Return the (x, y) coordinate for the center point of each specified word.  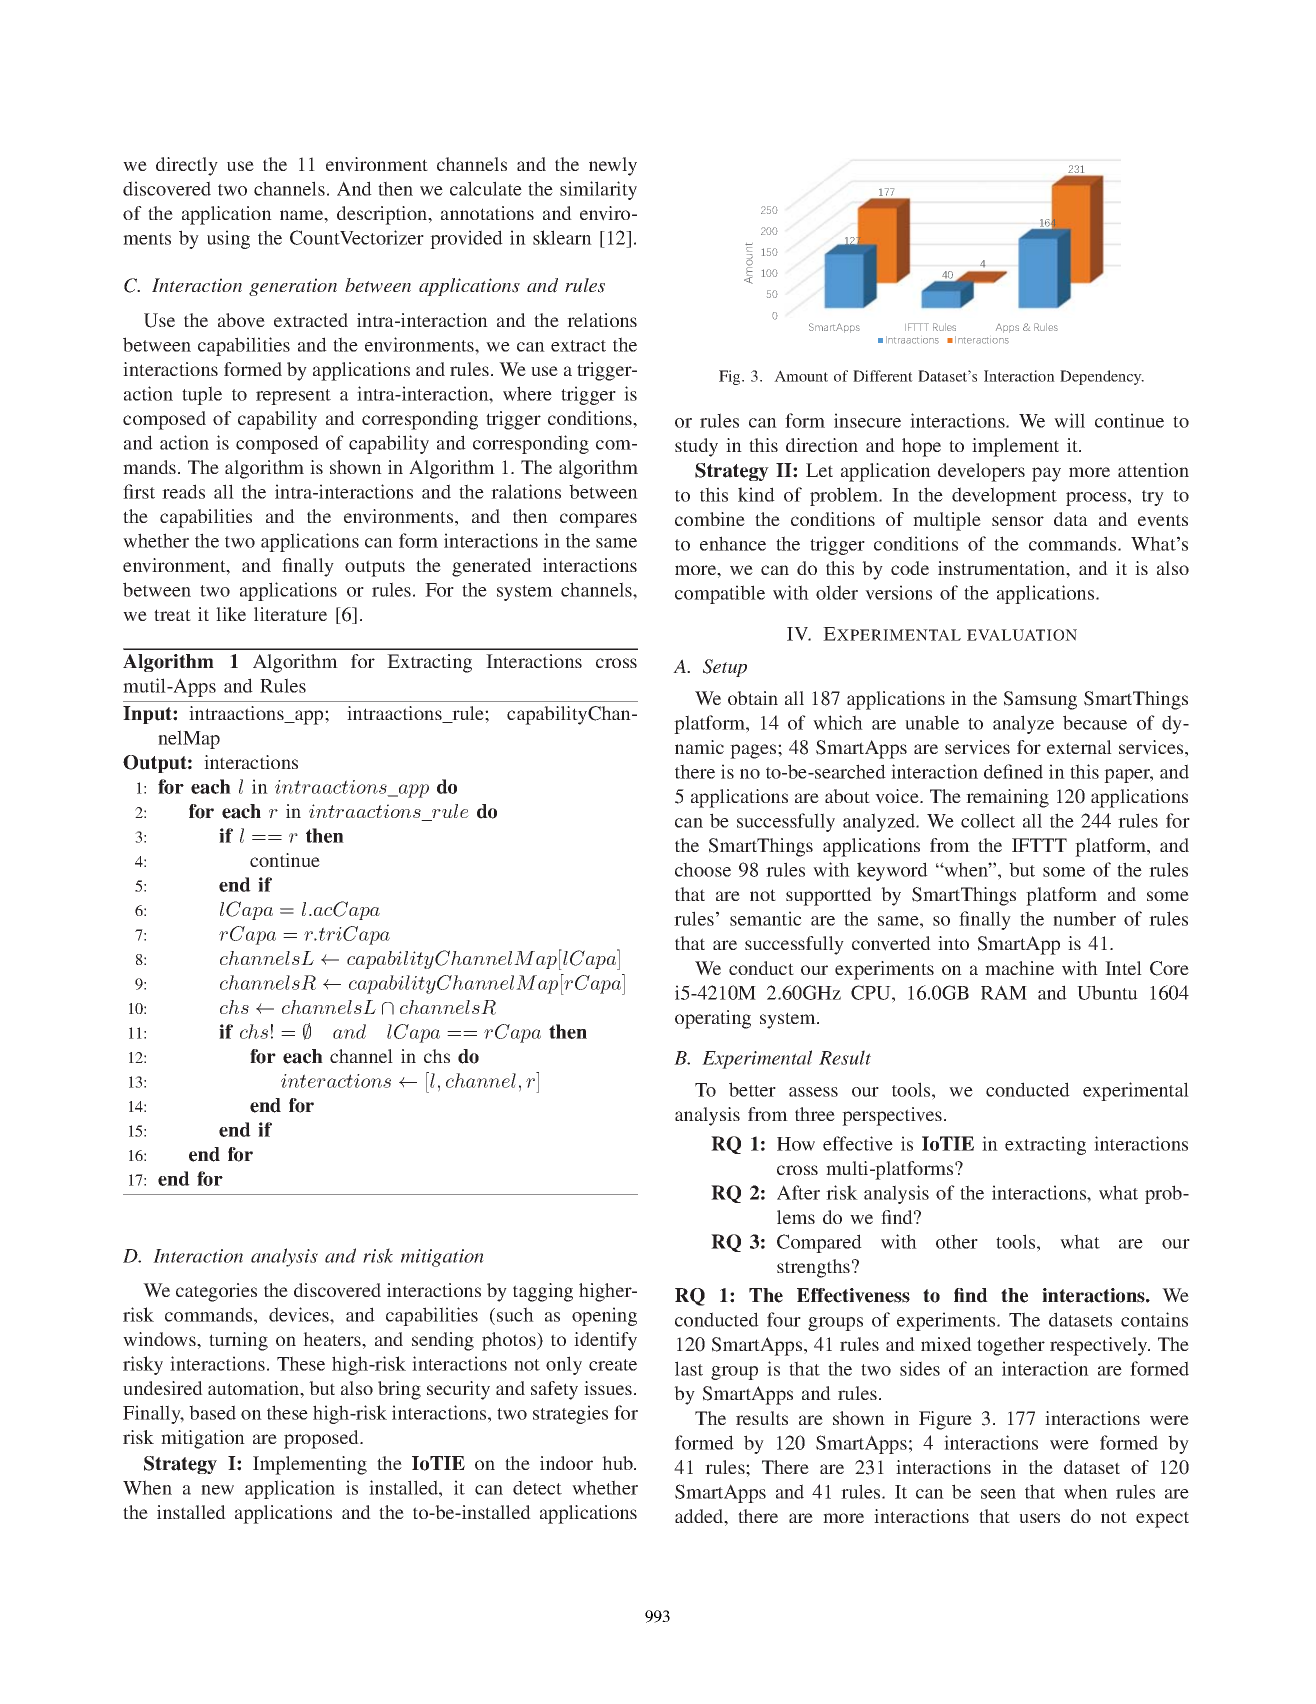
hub (618, 1463)
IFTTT (1039, 845)
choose (703, 869)
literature (290, 614)
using (228, 239)
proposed (322, 1439)
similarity (598, 190)
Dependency (1102, 377)
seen (998, 1494)
